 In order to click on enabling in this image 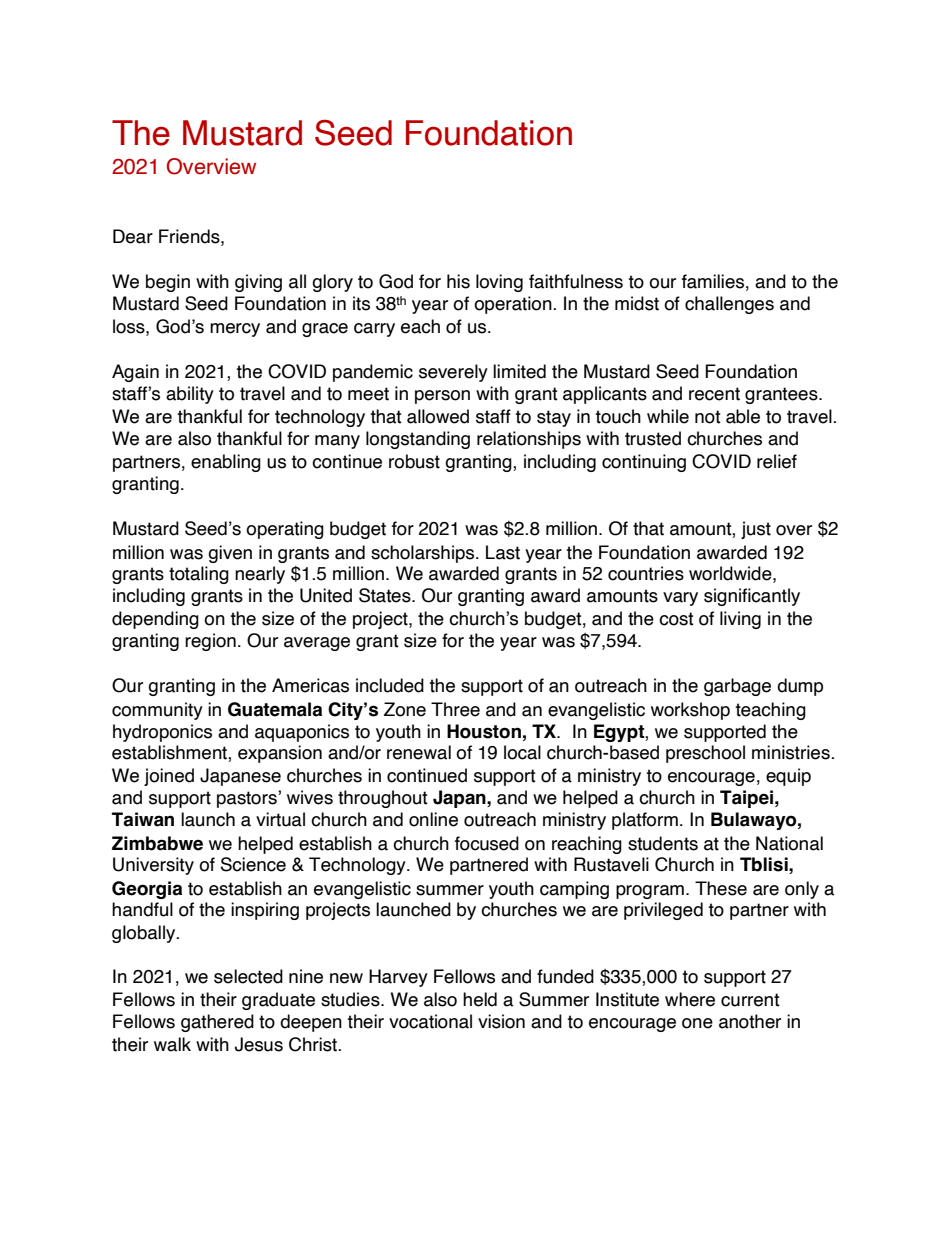, I will do `click(226, 463)`.
